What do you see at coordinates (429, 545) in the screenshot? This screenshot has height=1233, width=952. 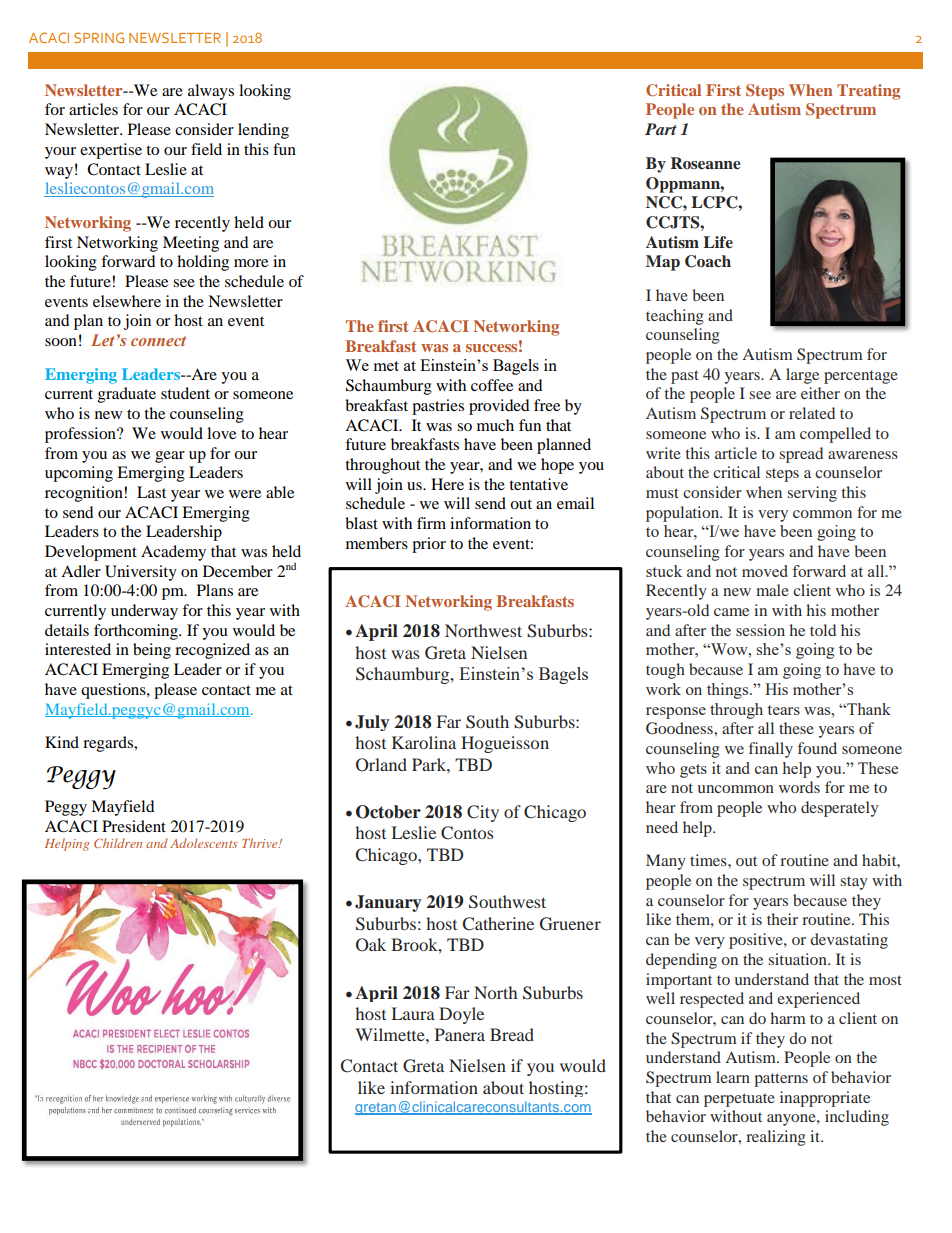 I see `prior` at bounding box center [429, 545].
